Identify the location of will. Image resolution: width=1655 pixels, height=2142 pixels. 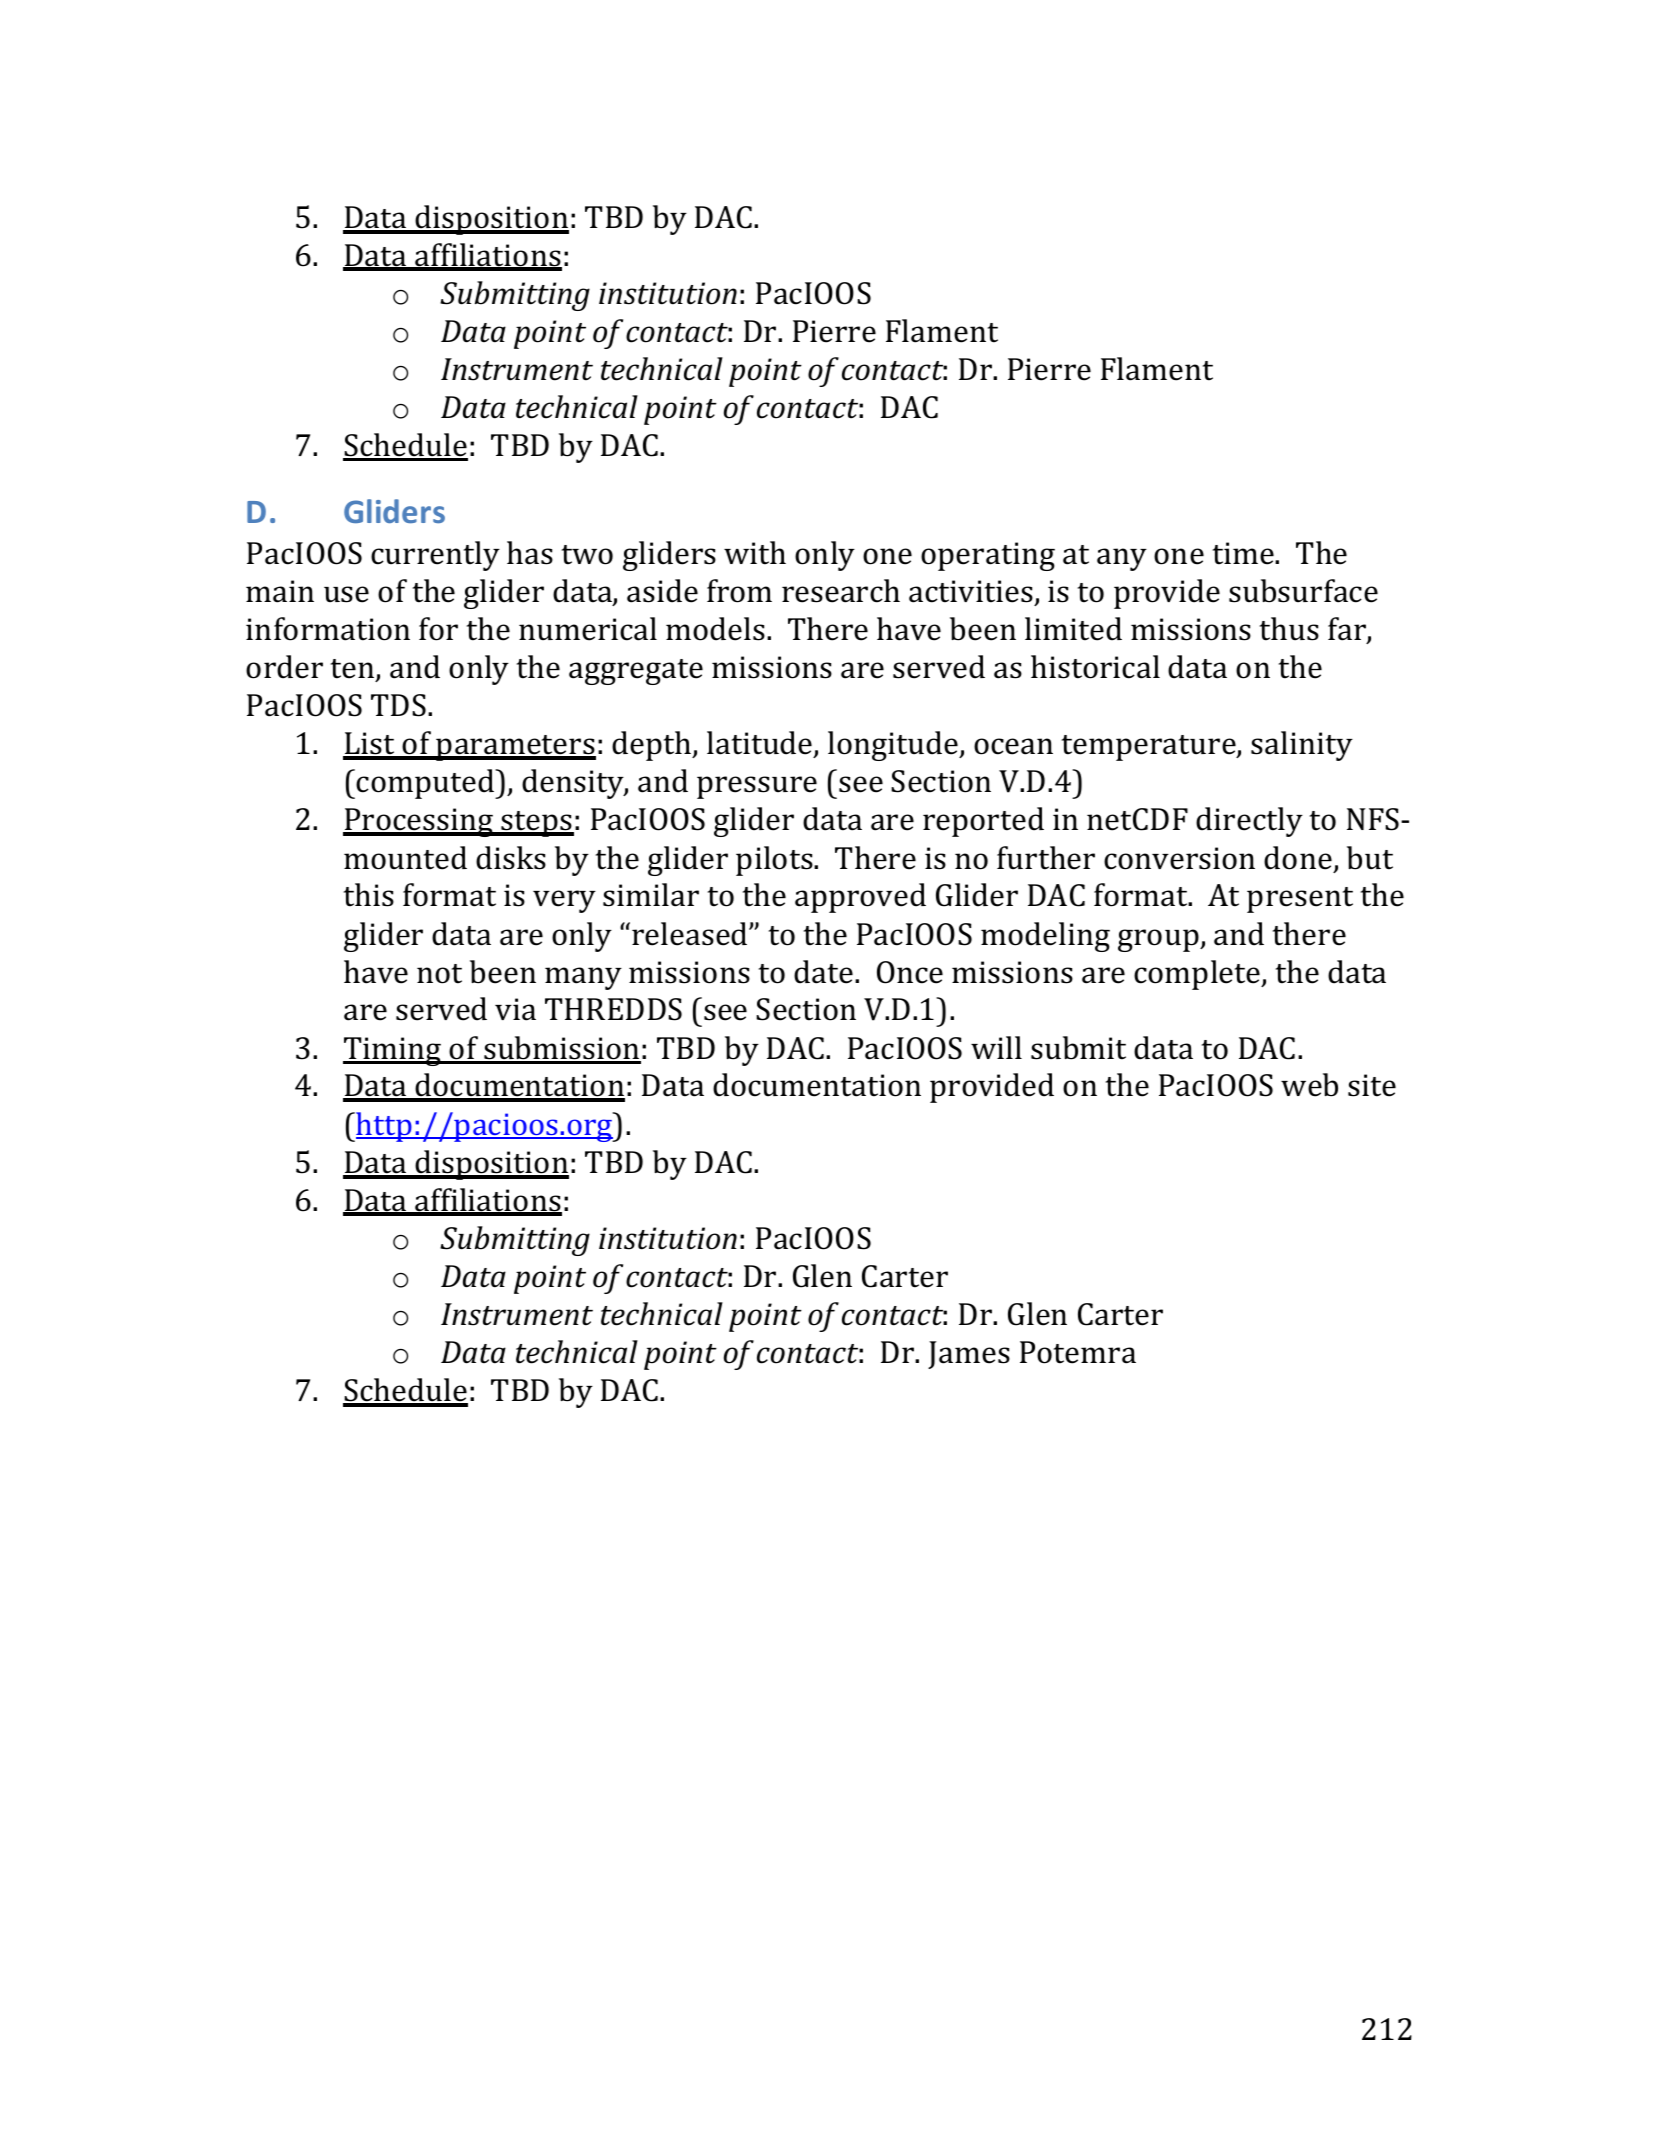
(996, 1047).
